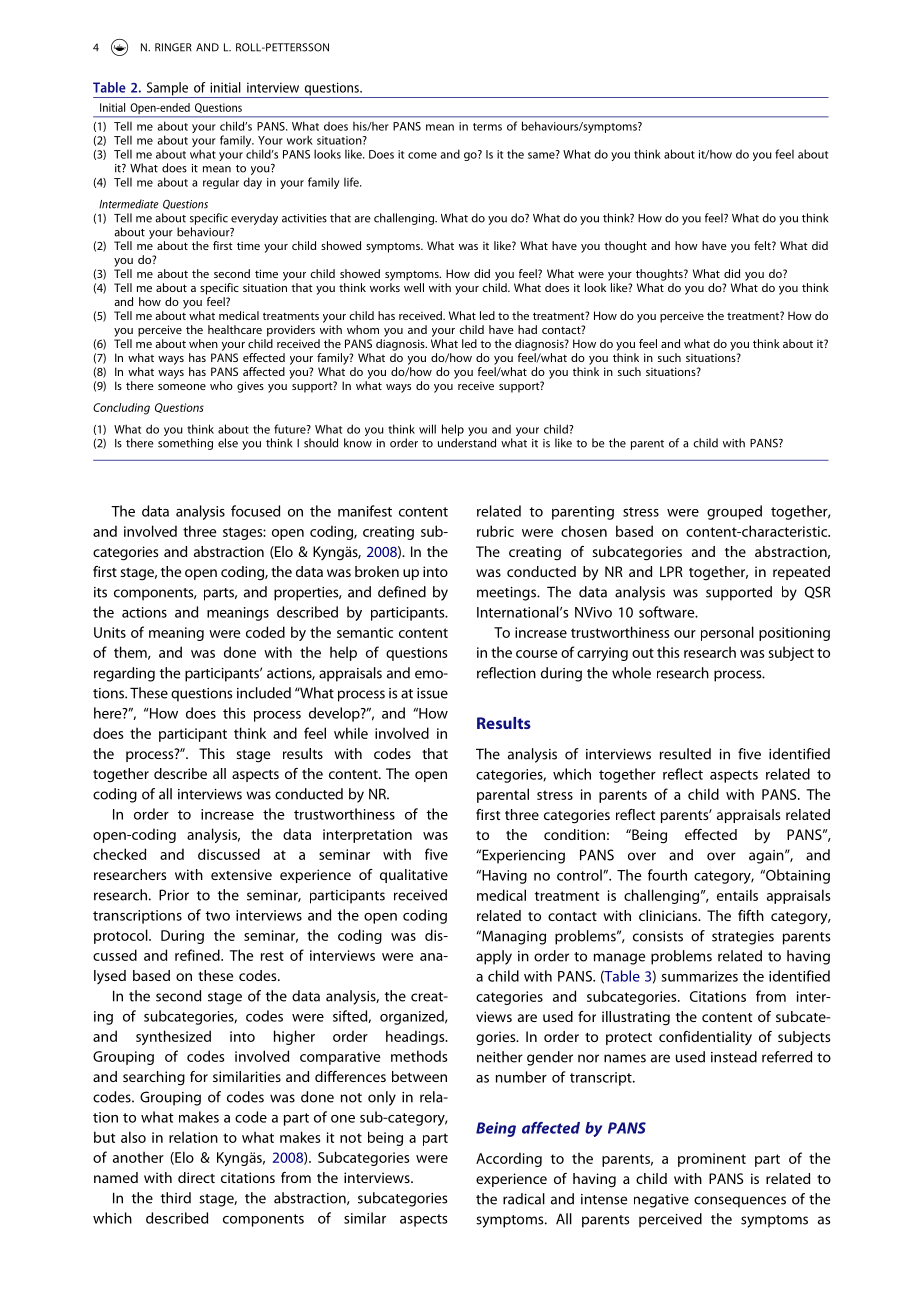 The image size is (924, 1308). I want to click on felt, so click(763, 245).
